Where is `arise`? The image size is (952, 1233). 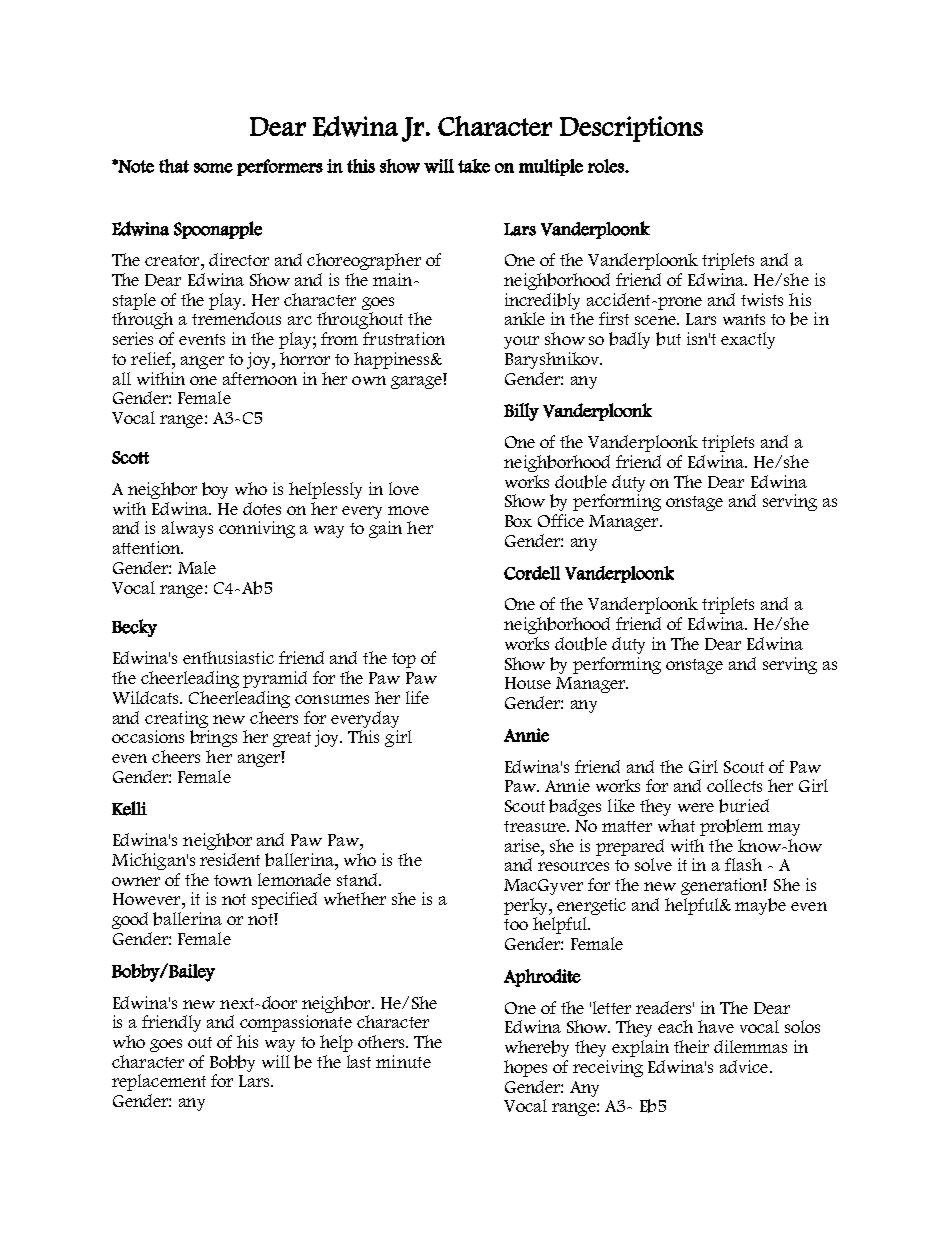 arise is located at coordinates (524, 845).
